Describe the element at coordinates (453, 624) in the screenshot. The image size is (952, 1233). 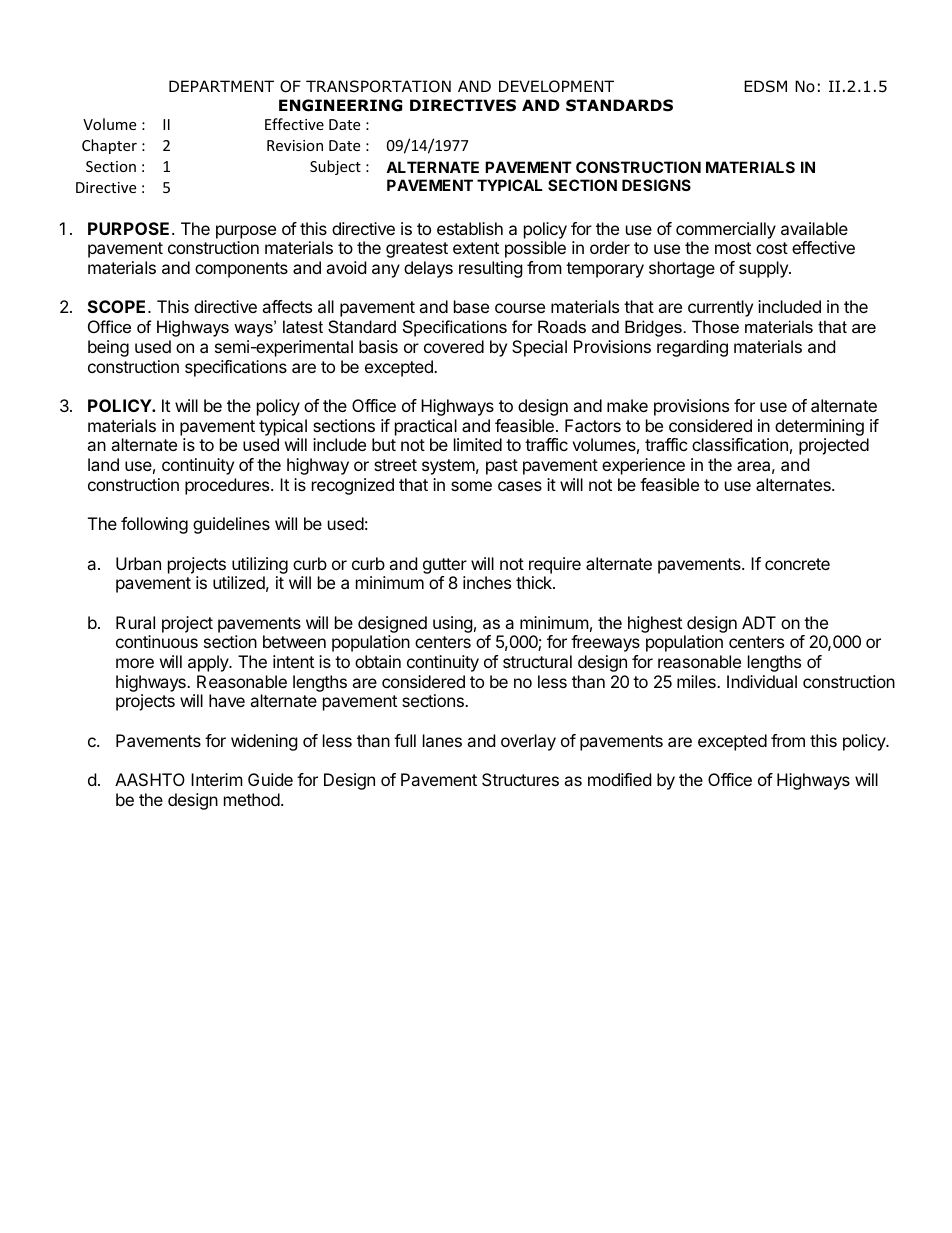
I see `using` at that location.
